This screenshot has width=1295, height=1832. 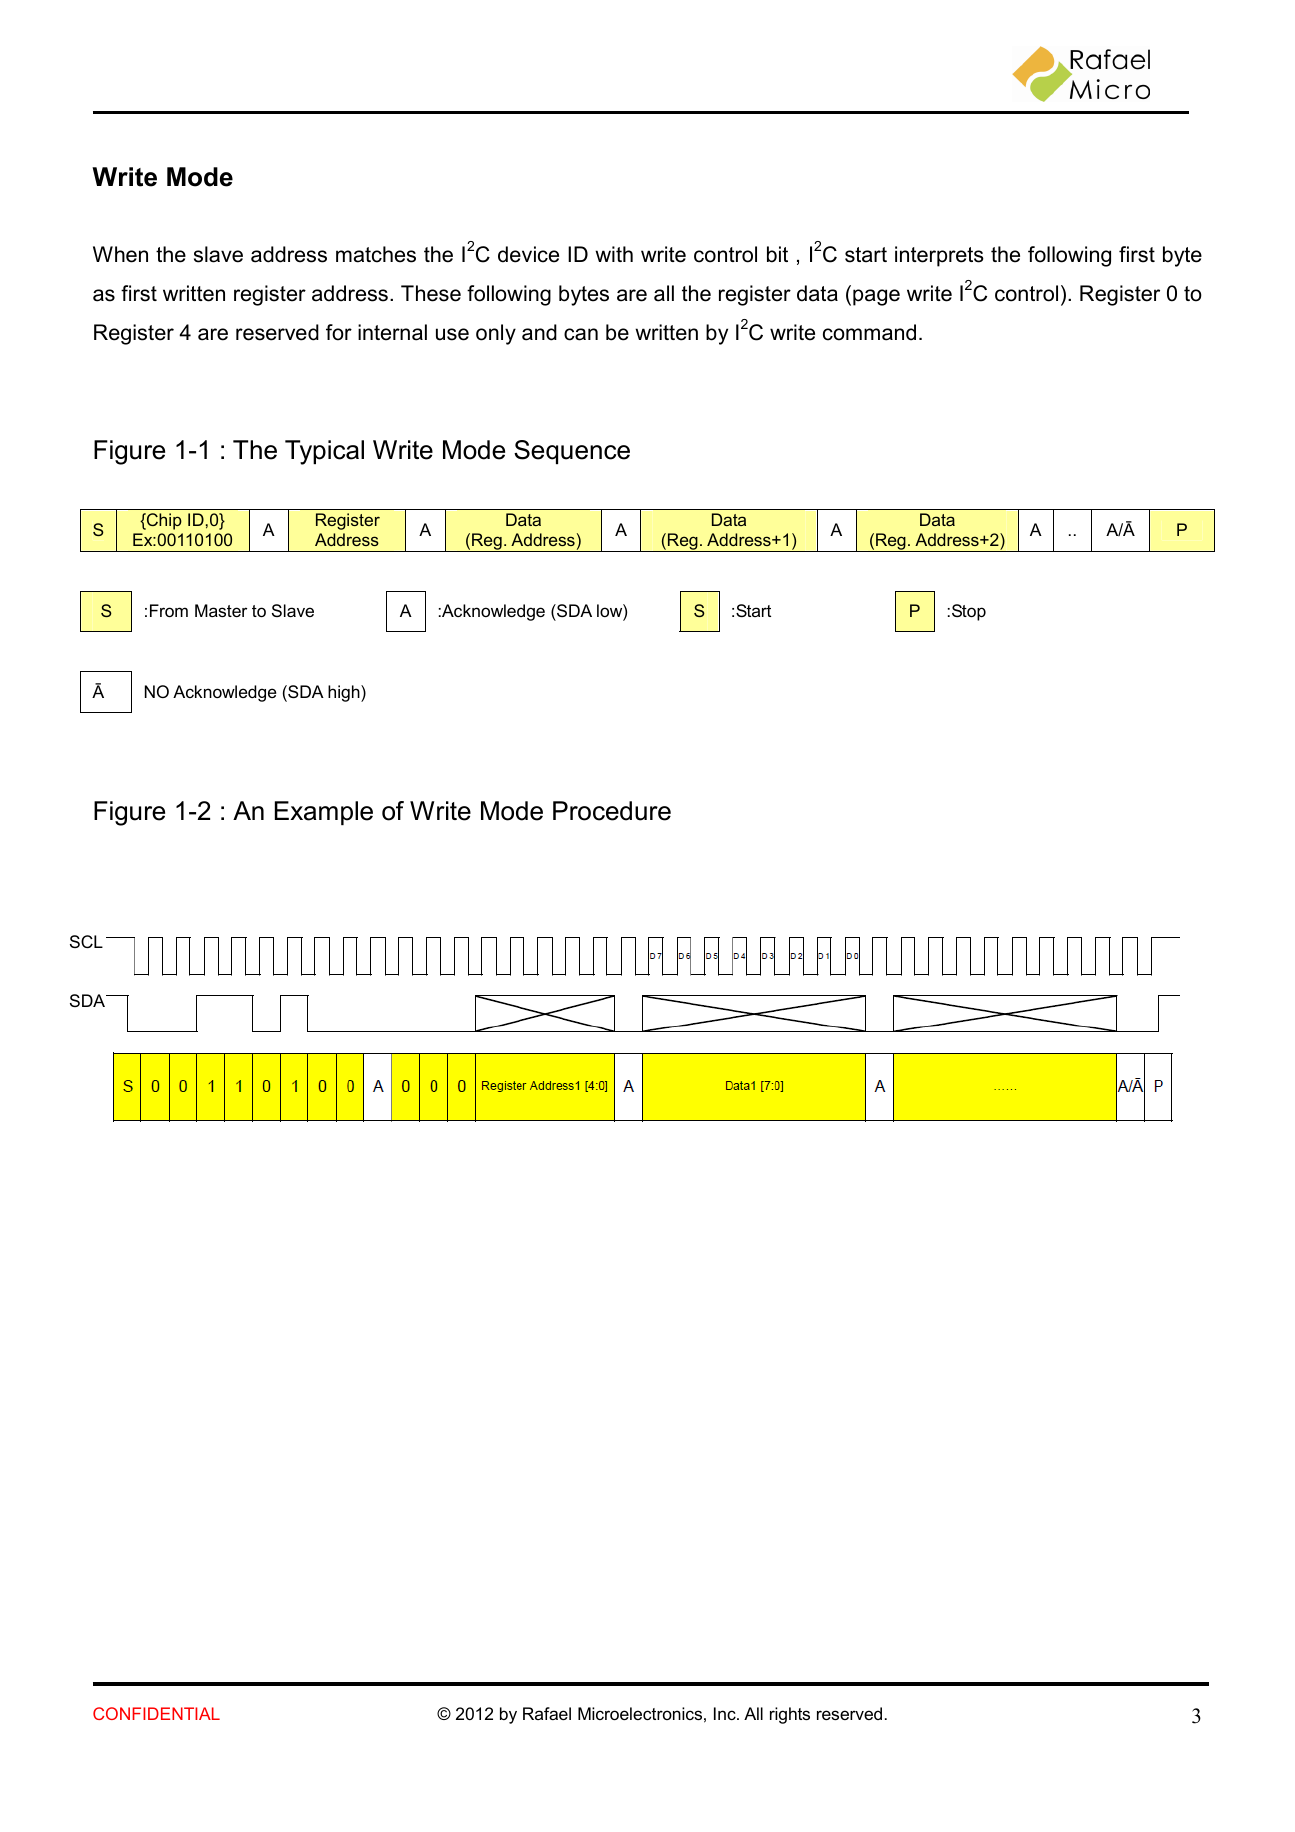 What do you see at coordinates (547, 1713) in the screenshot?
I see `Rafael` at bounding box center [547, 1713].
